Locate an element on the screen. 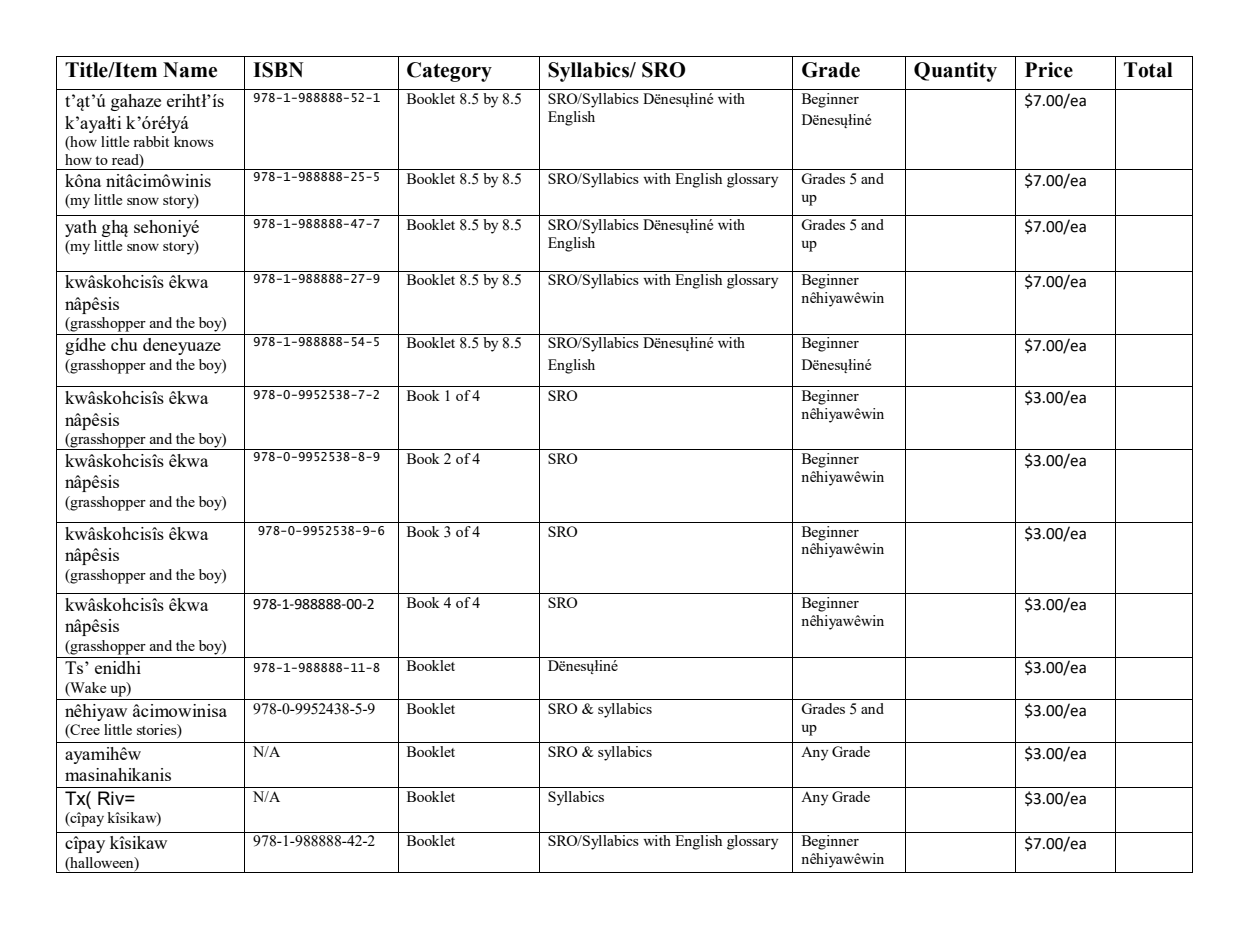 This screenshot has height=952, width=1233. Category is located at coordinates (449, 72).
